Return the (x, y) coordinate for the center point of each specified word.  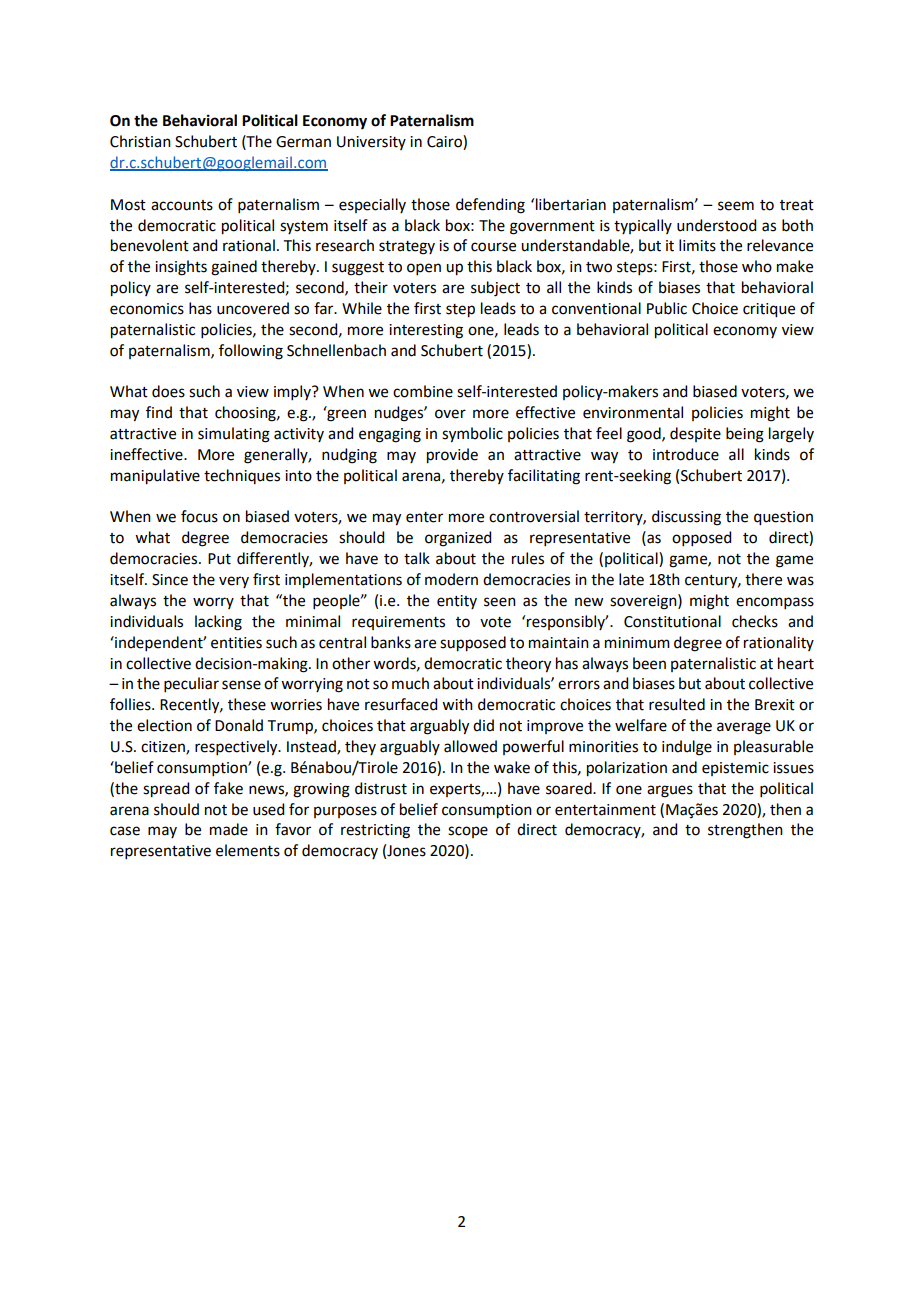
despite (695, 434)
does (168, 391)
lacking (218, 623)
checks (755, 621)
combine (423, 391)
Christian (140, 141)
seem (736, 206)
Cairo (445, 142)
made (229, 829)
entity (457, 602)
